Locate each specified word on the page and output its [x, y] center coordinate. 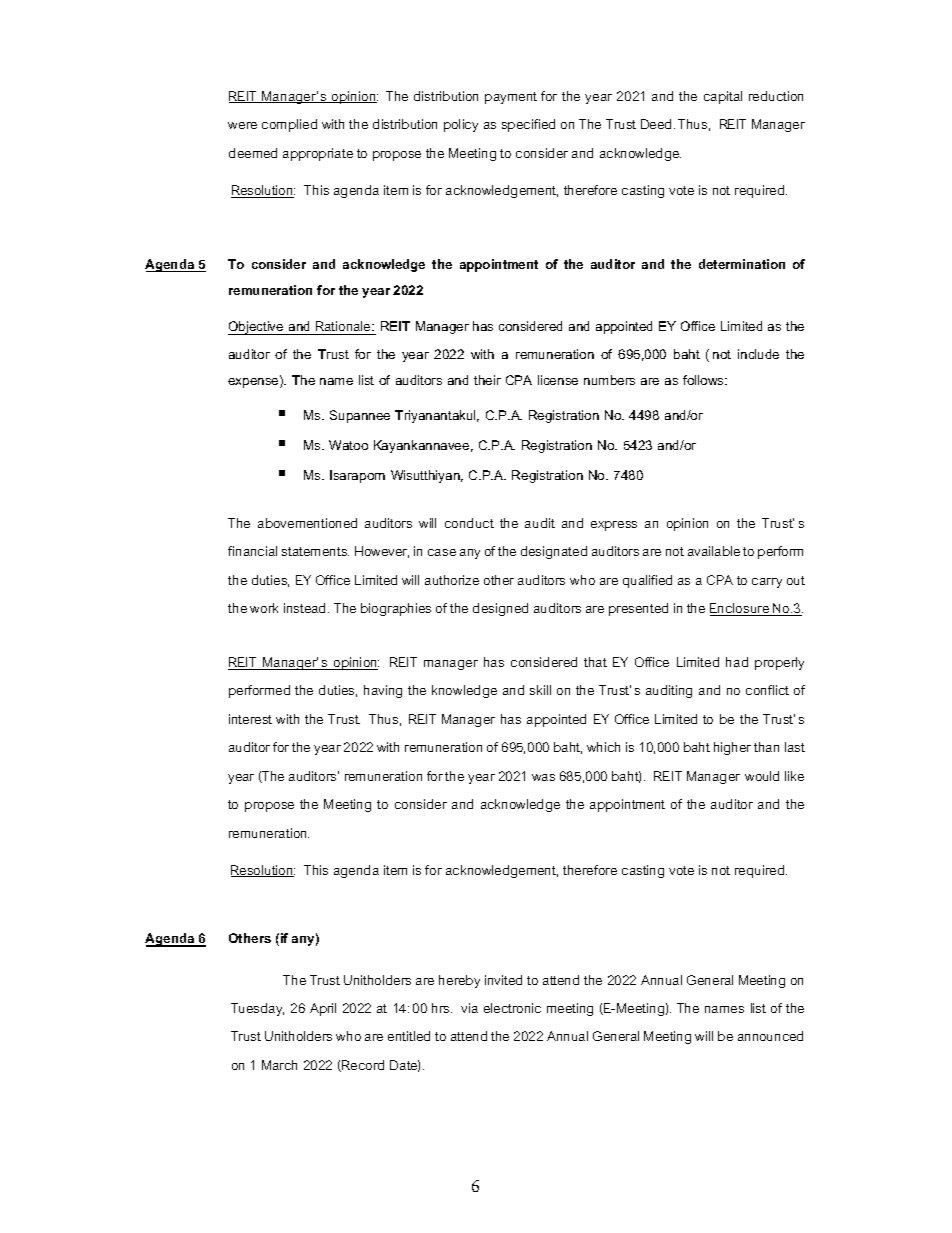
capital [723, 97]
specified [528, 125]
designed [500, 609]
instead [306, 608]
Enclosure [741, 609]
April [323, 1009]
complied [289, 125]
